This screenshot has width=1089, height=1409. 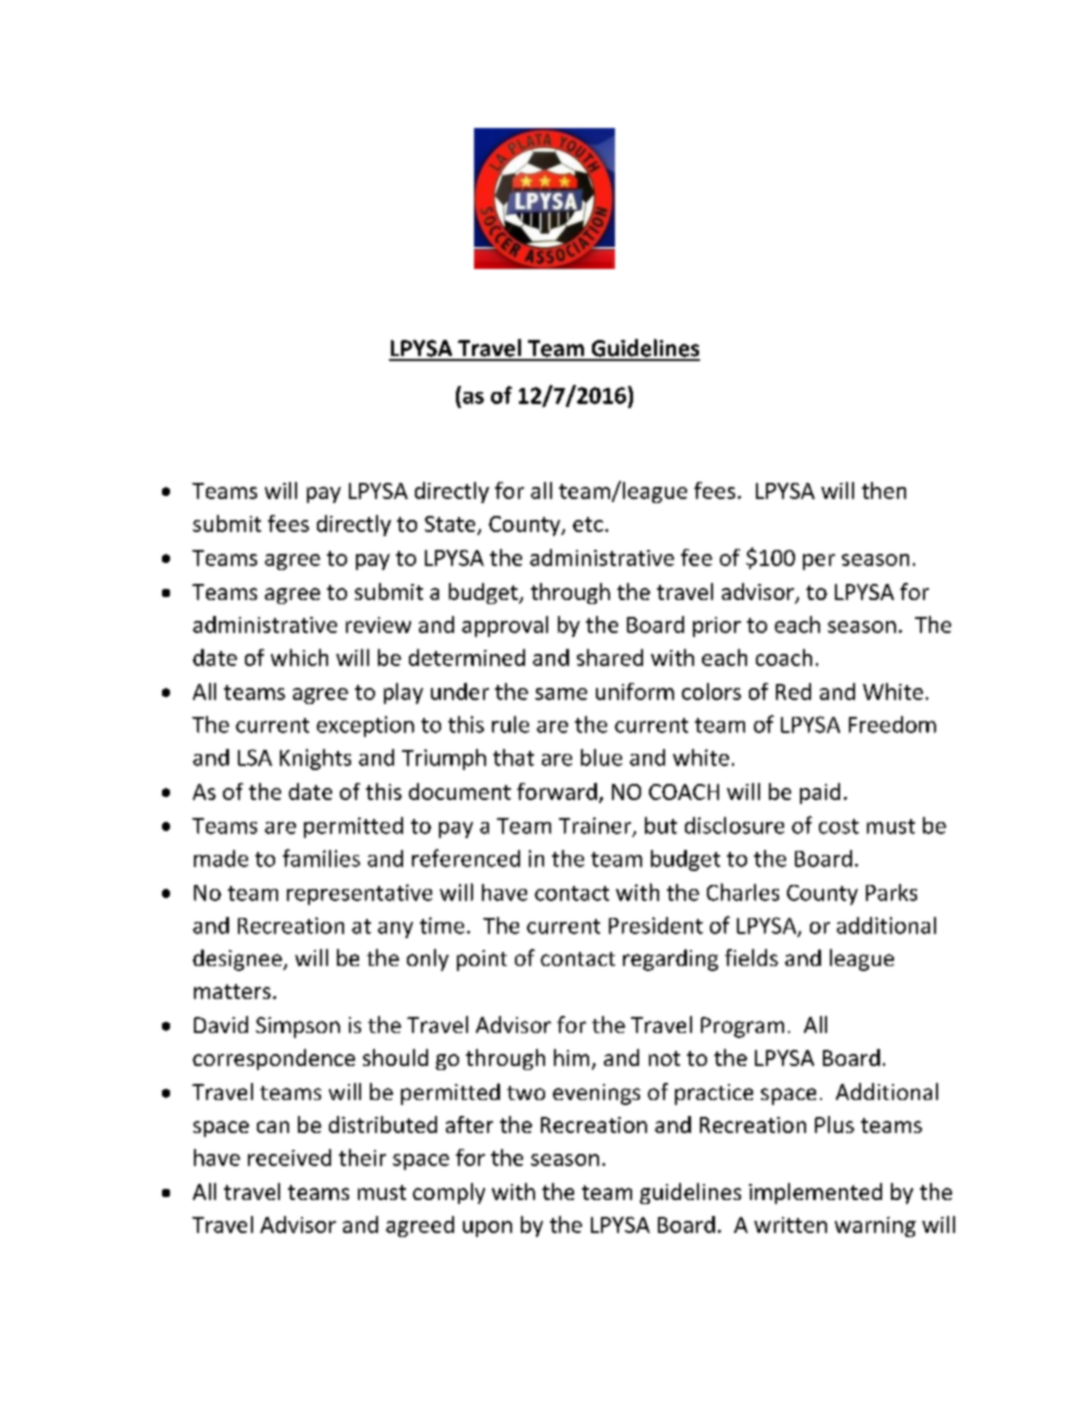 I want to click on Trainer, so click(x=596, y=826).
